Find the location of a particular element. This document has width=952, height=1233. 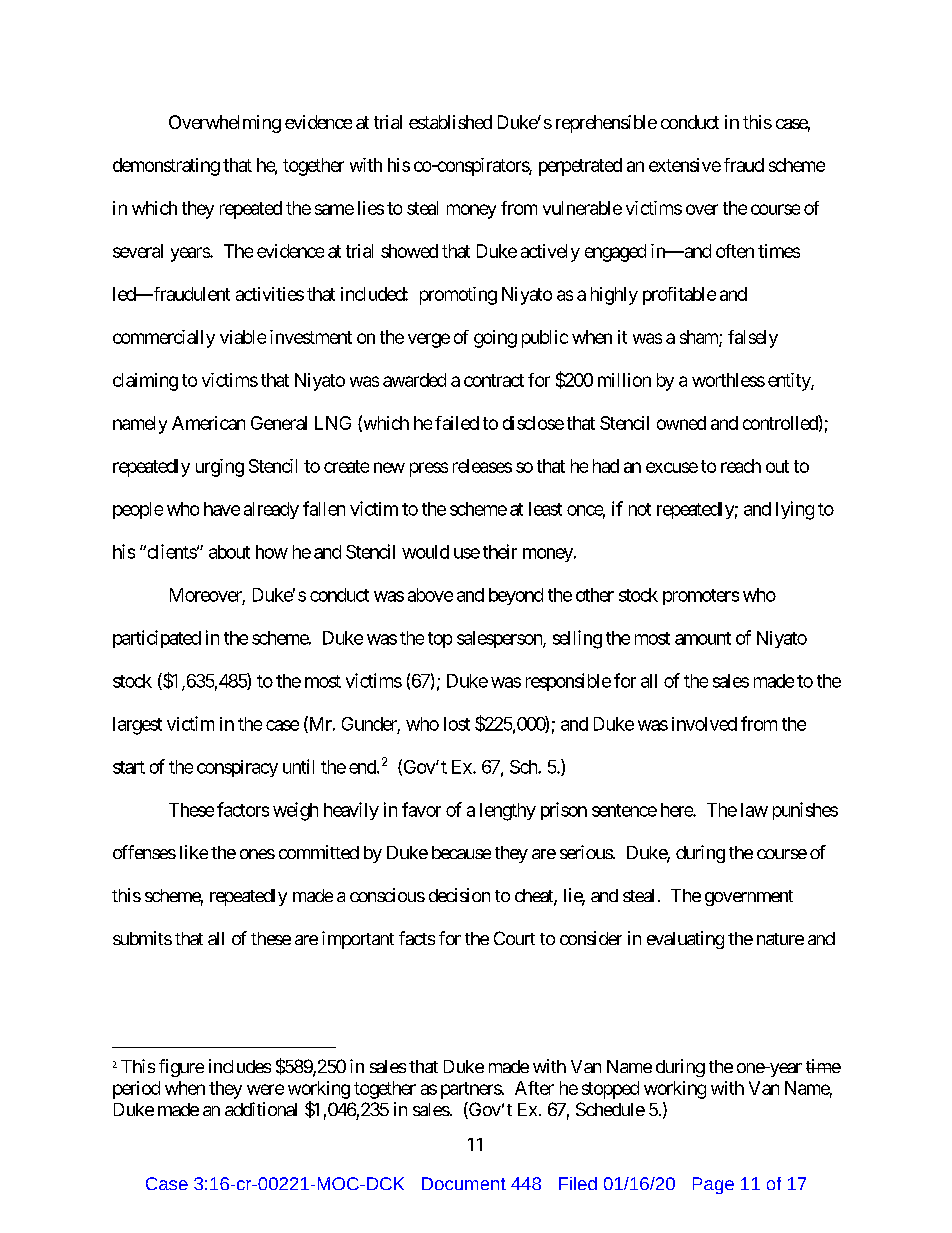

Page is located at coordinates (713, 1185).
